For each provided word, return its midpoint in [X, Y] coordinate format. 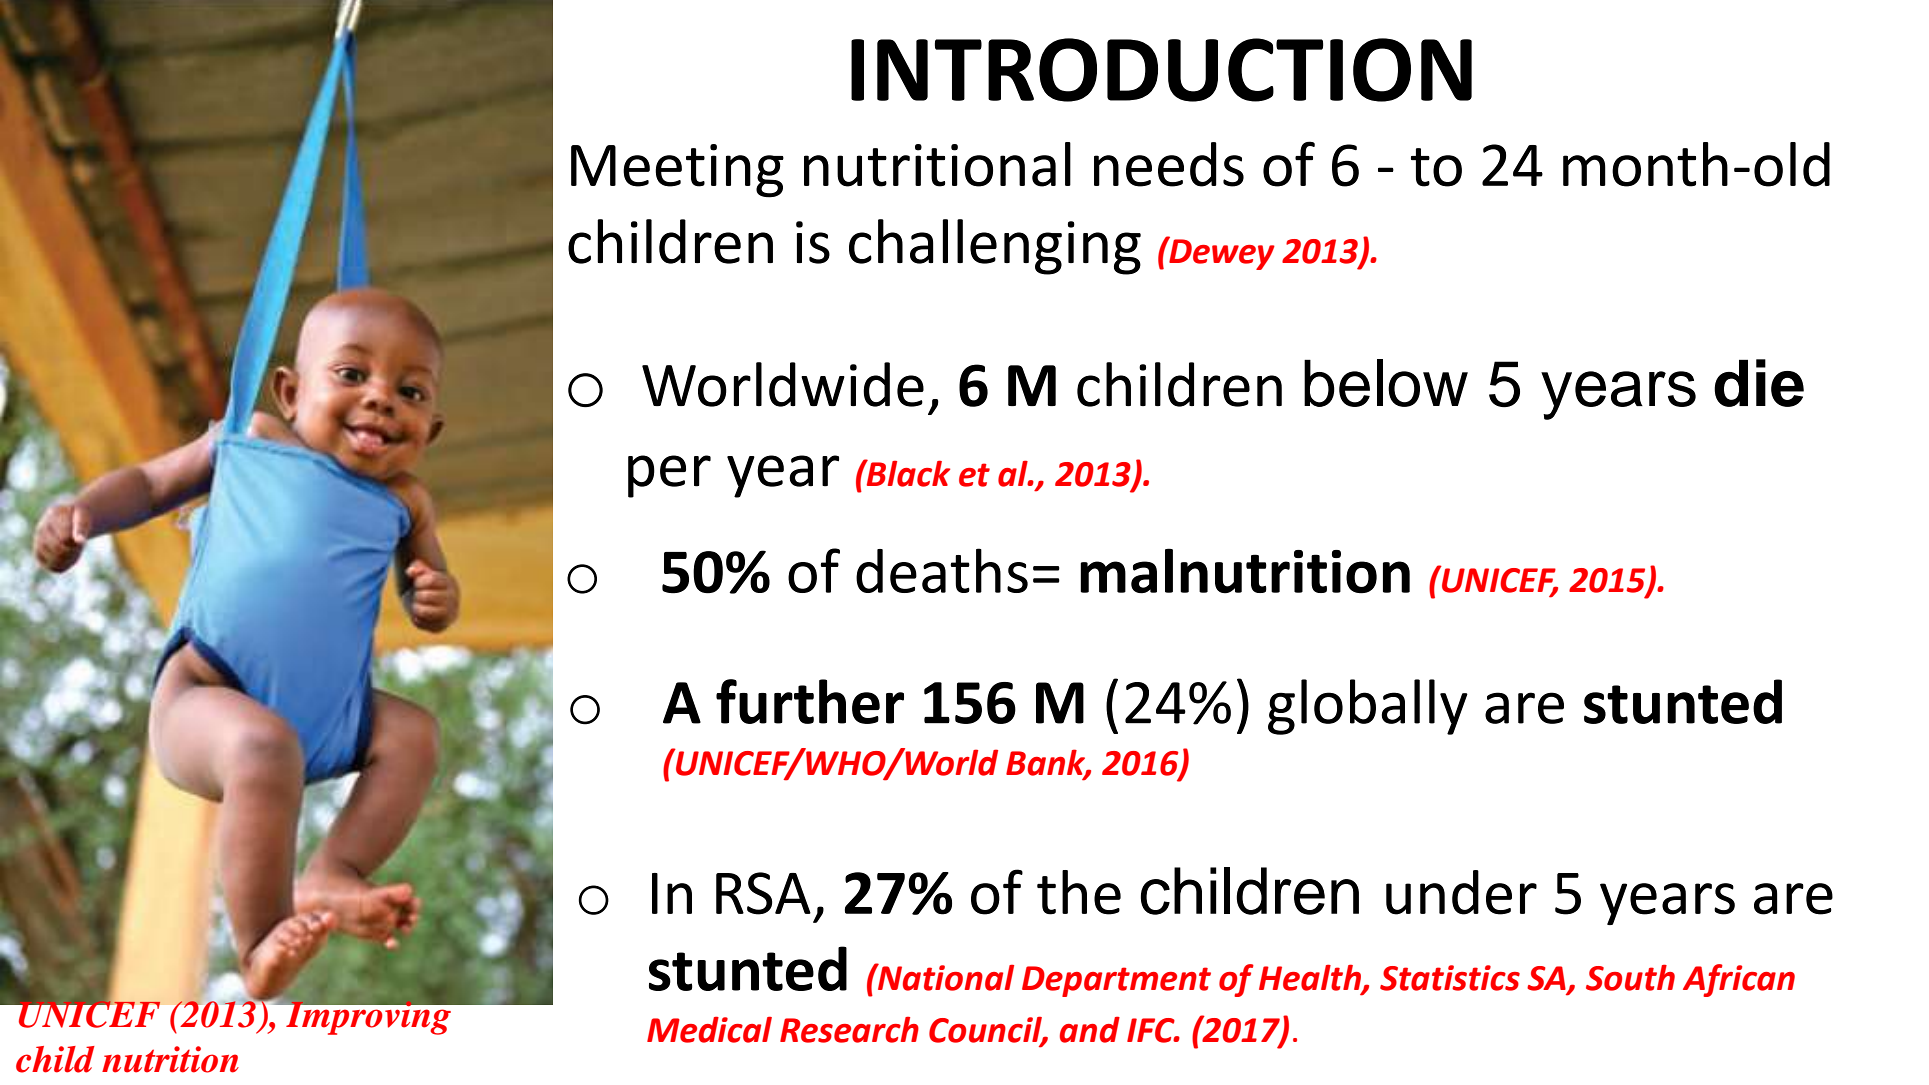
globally [1368, 707]
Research [849, 1030]
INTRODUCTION [1161, 70]
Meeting [677, 171]
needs [1169, 164]
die [1759, 383]
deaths [942, 570]
